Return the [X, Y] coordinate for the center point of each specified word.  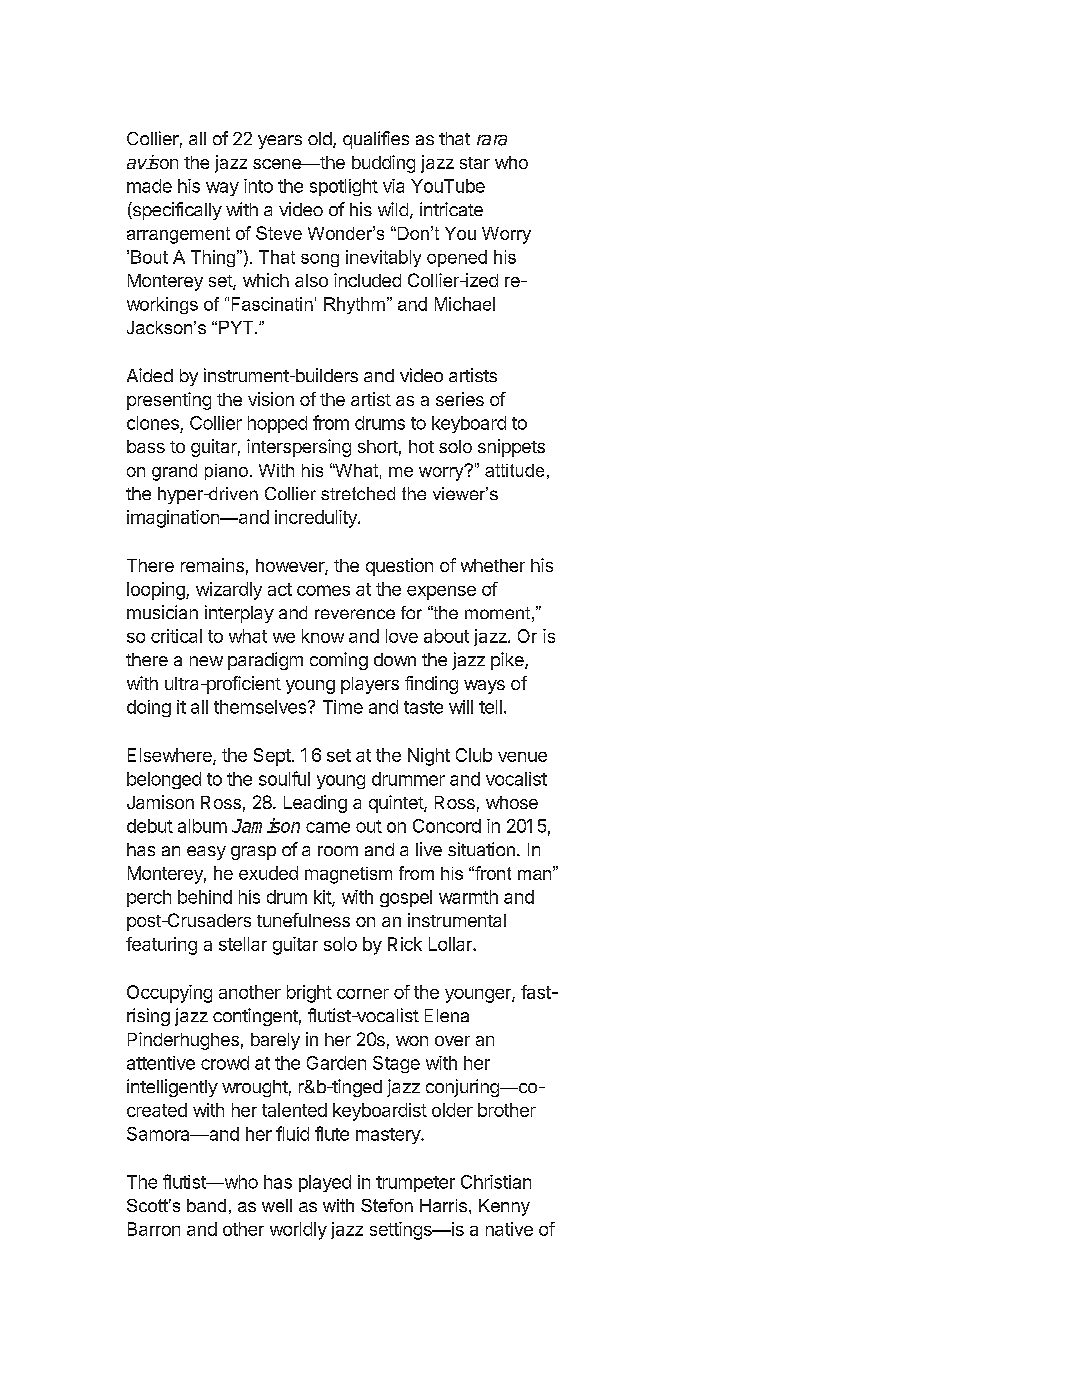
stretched [358, 493]
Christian [496, 1182]
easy [206, 853]
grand [174, 472]
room [338, 851]
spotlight [344, 187]
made [149, 186]
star [475, 163]
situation [481, 849]
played [325, 1183]
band [206, 1205]
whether [493, 565]
